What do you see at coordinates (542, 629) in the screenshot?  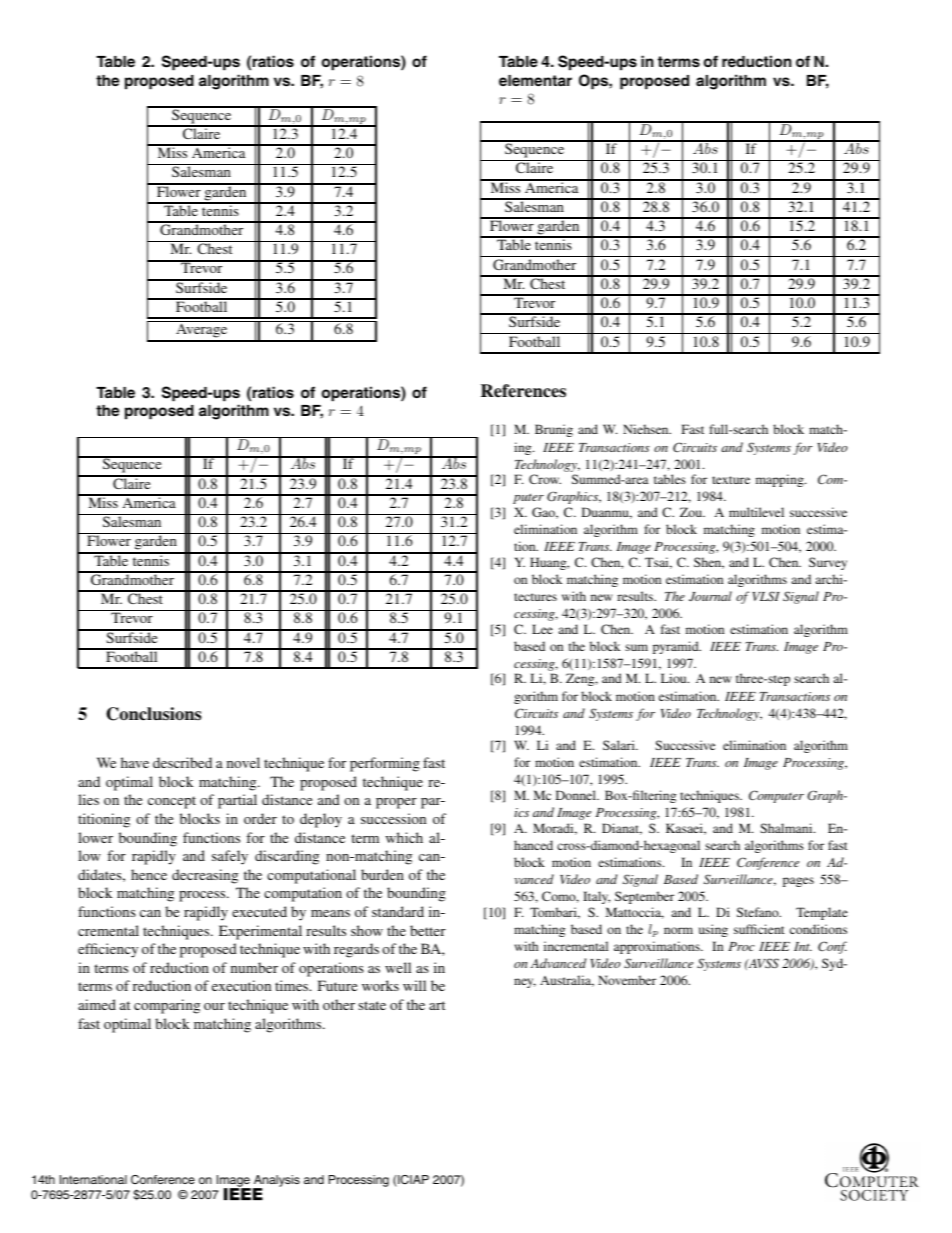 I see `Lee` at bounding box center [542, 629].
